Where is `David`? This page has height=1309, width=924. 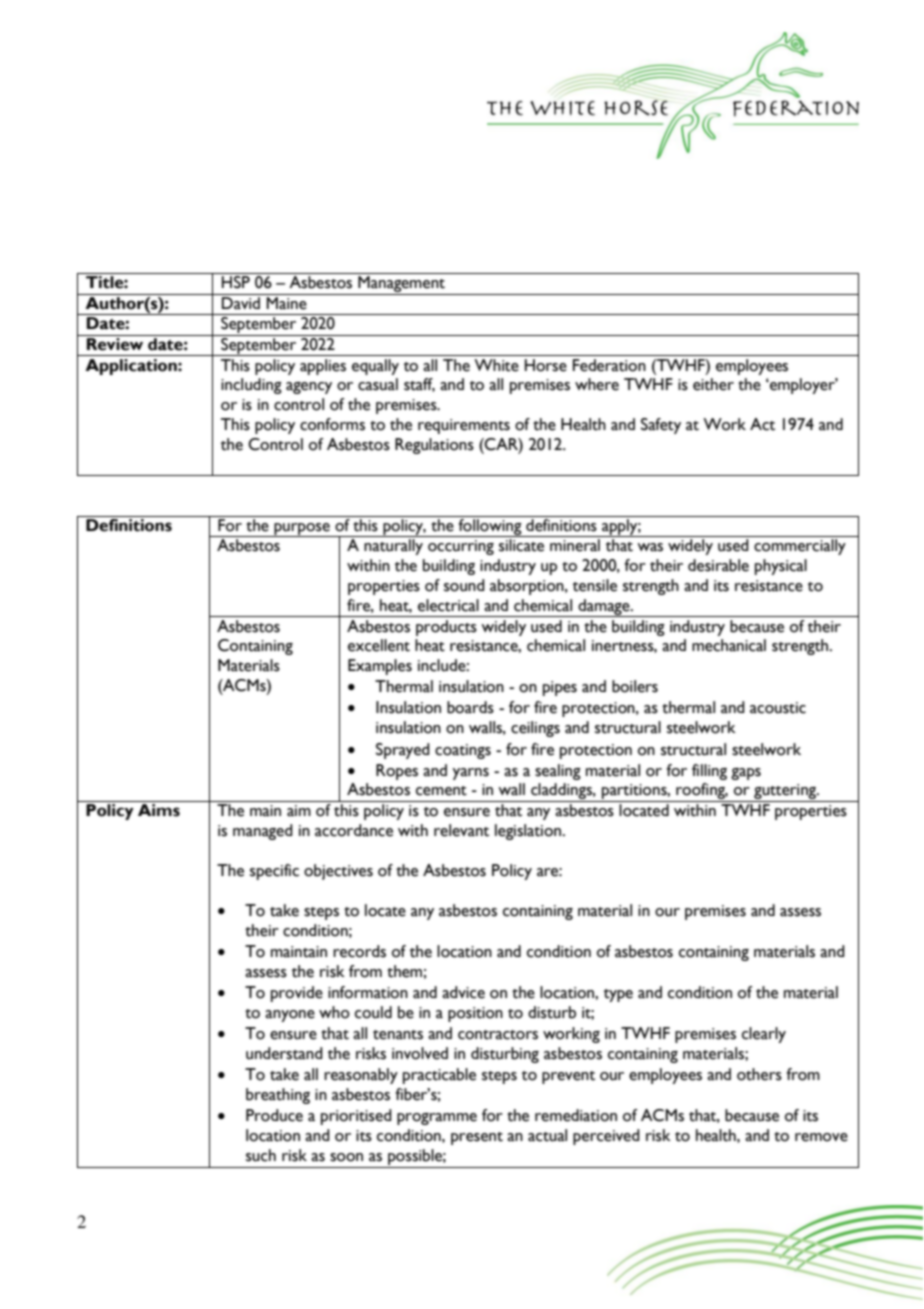
David is located at coordinates (241, 303).
